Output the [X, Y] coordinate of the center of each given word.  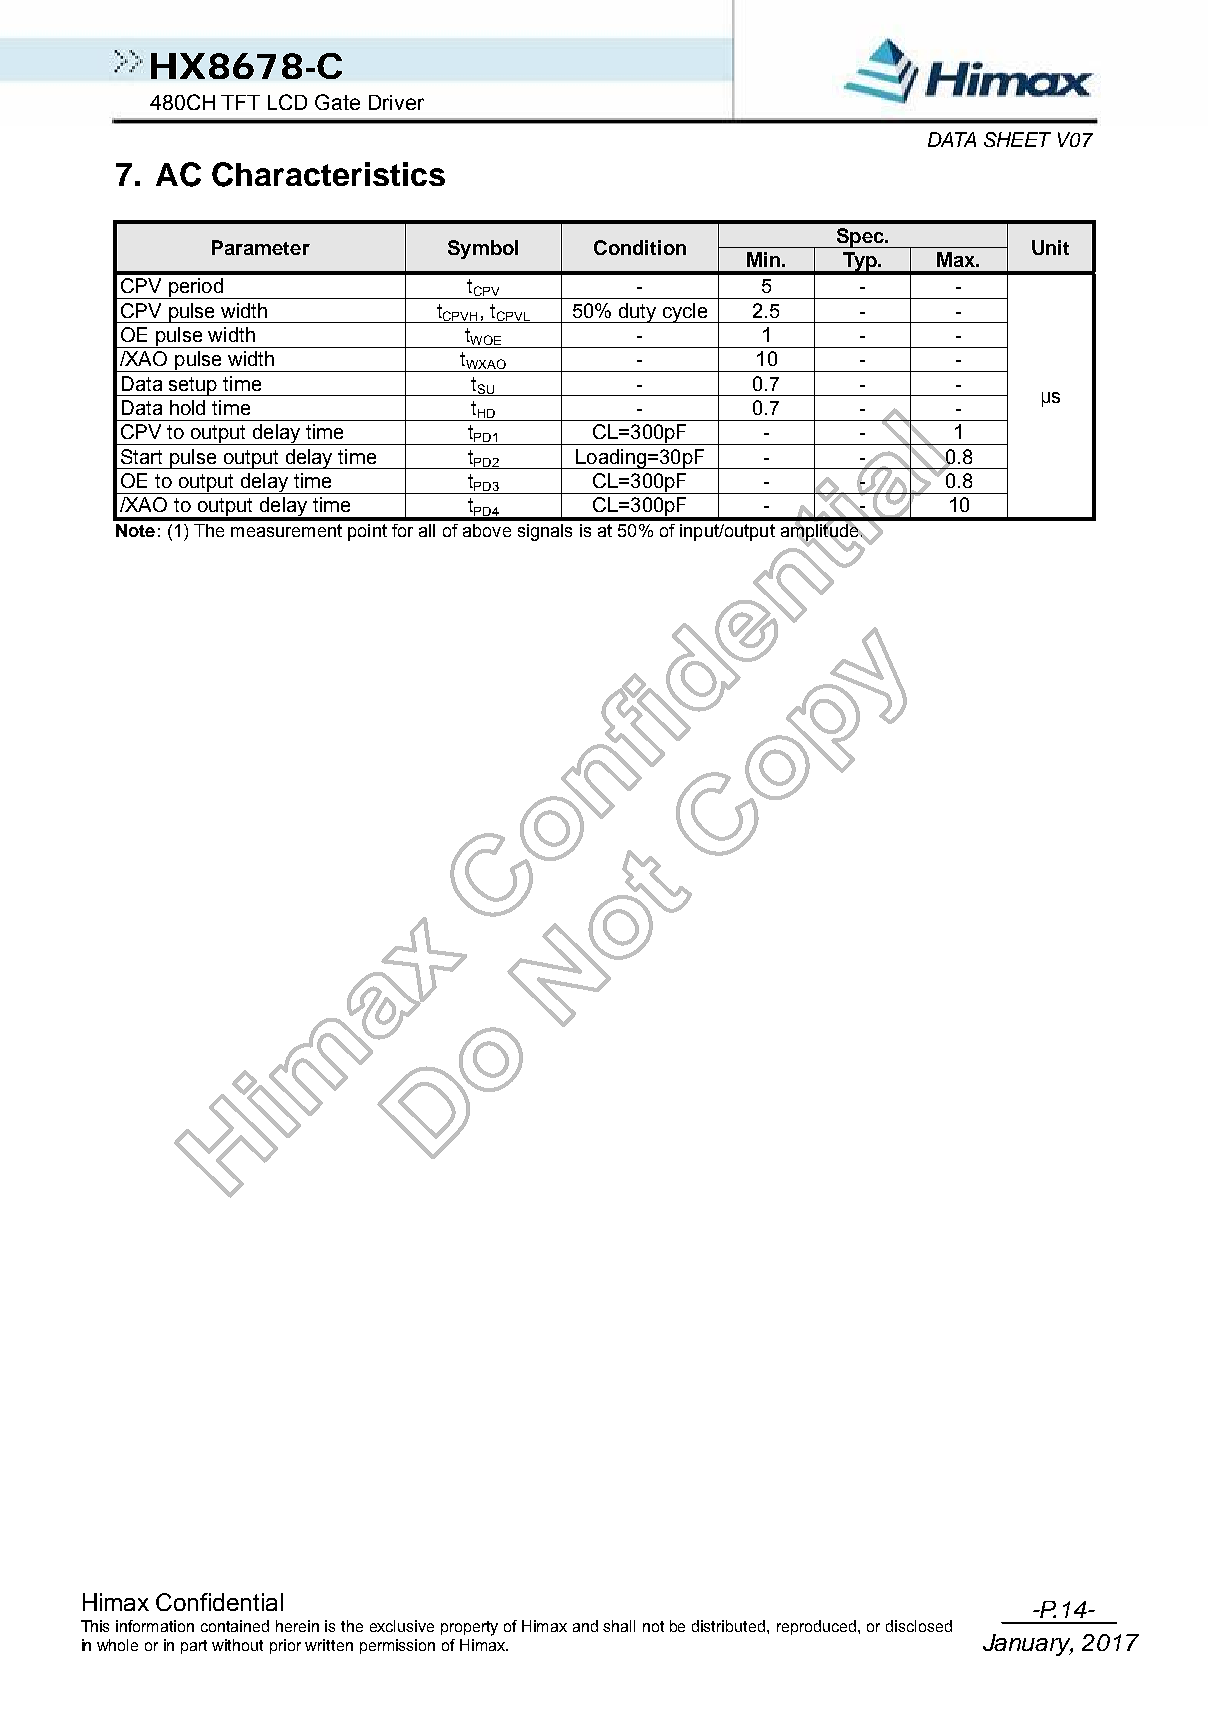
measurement [286, 530]
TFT [240, 102]
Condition [640, 247]
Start [141, 456]
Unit [1050, 247]
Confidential [219, 1602]
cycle [685, 313]
